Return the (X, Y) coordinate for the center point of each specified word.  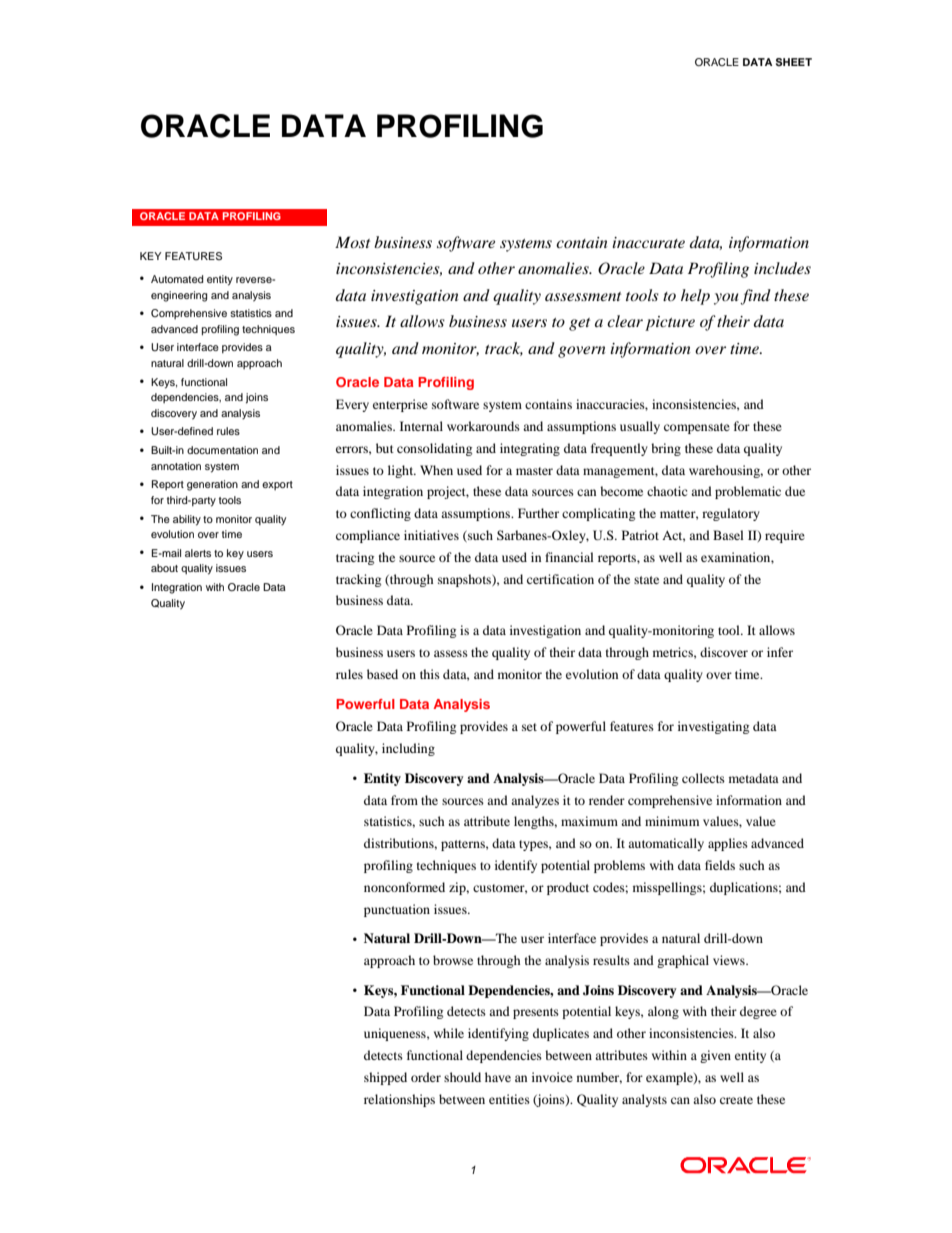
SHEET (794, 62)
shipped (385, 1078)
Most (352, 242)
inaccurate (648, 242)
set (529, 727)
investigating (713, 727)
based (382, 674)
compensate (697, 428)
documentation (222, 450)
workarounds (483, 426)
